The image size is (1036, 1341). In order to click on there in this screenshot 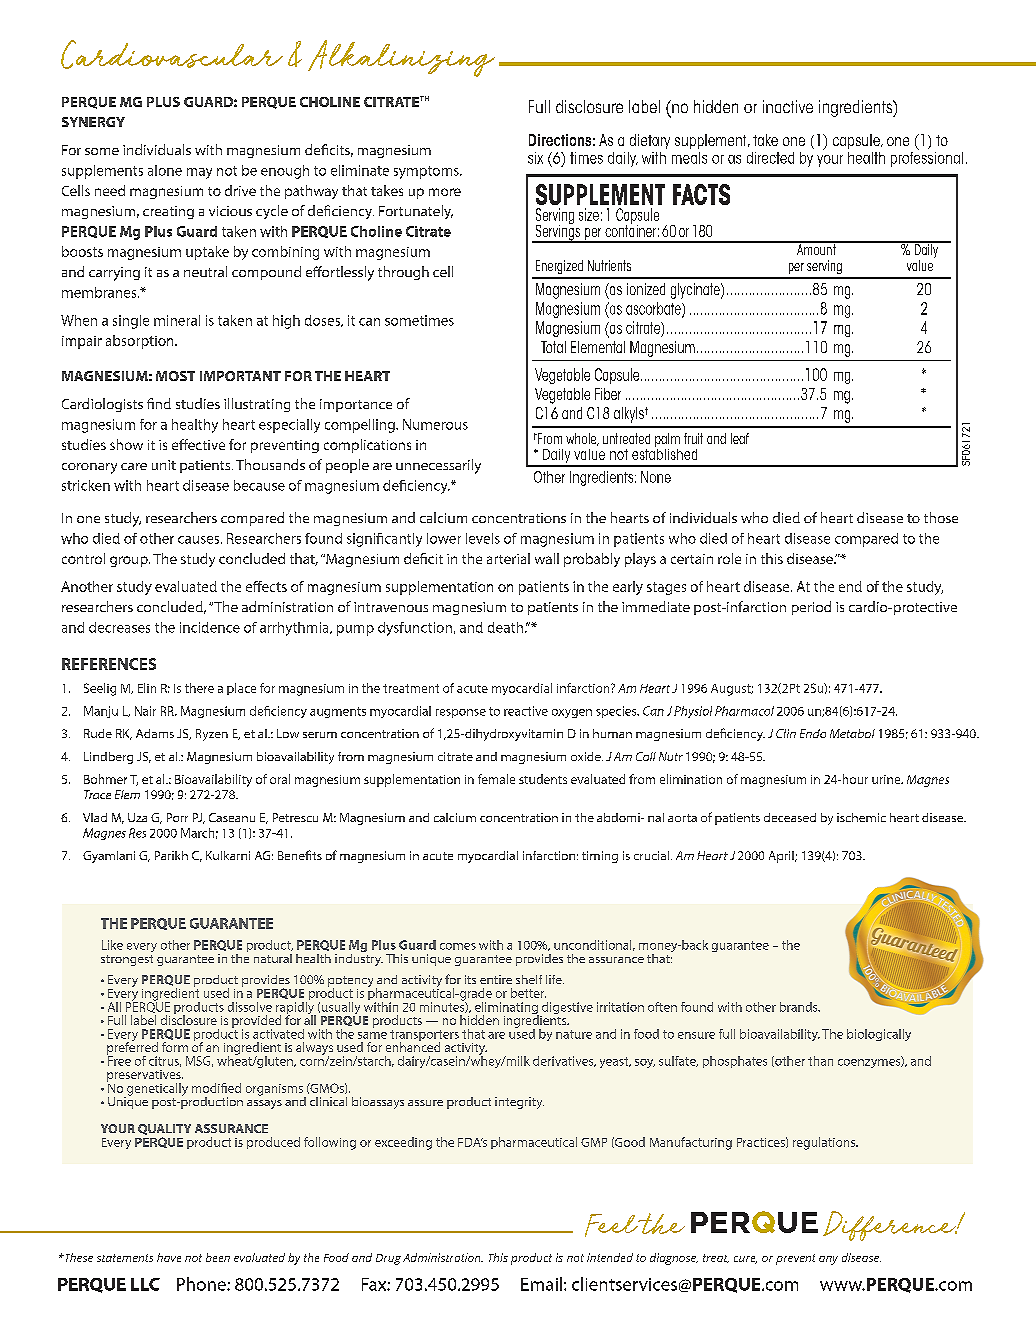, I will do `click(199, 688)`.
